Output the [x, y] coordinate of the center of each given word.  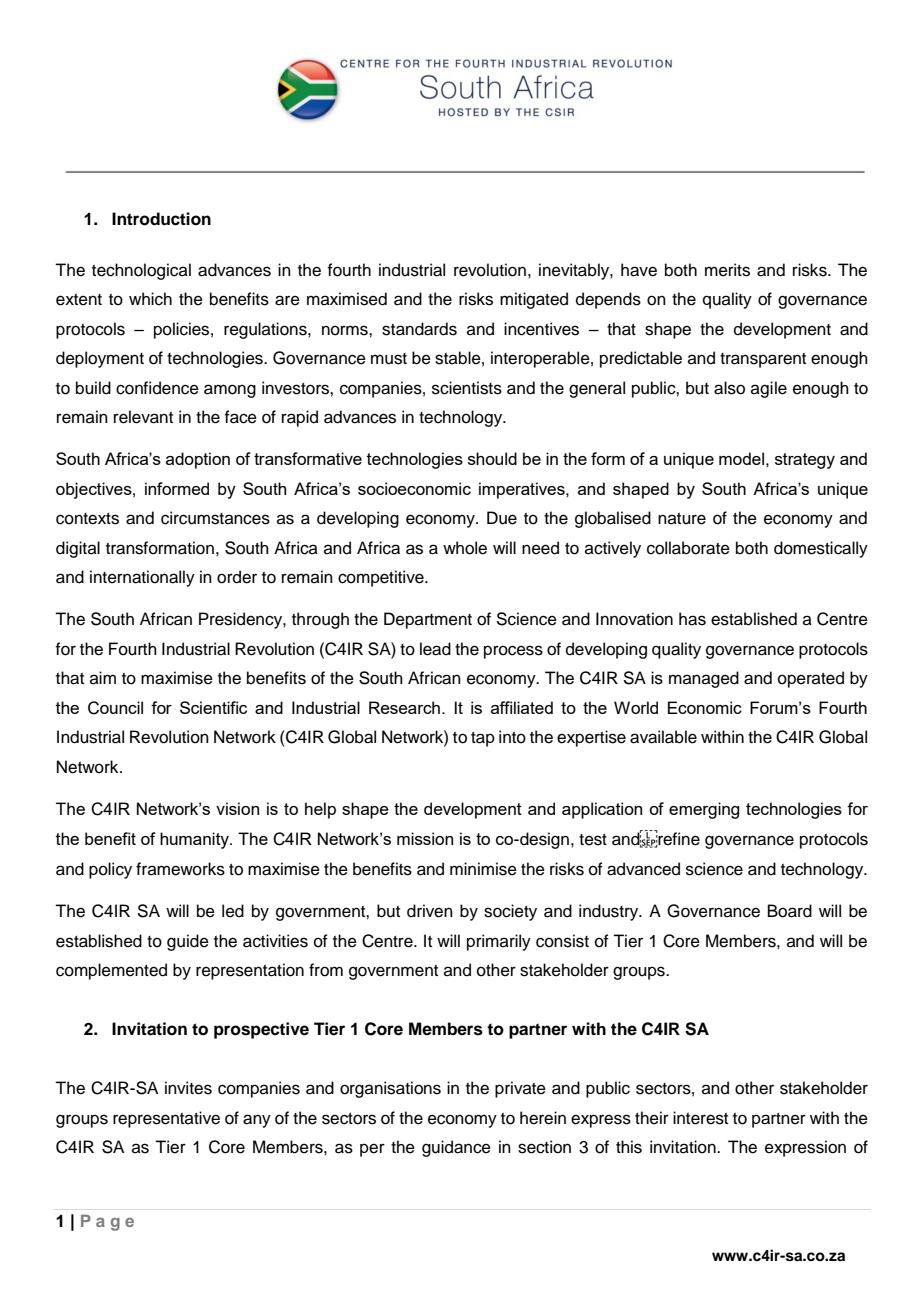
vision [237, 808]
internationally [142, 578]
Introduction [161, 219]
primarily [499, 942]
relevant [143, 417]
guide [188, 942]
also [729, 388]
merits [727, 270]
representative [166, 1119]
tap [483, 739]
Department [428, 620]
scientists [467, 388]
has [692, 619]
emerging [704, 810]
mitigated [534, 300]
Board [790, 911]
